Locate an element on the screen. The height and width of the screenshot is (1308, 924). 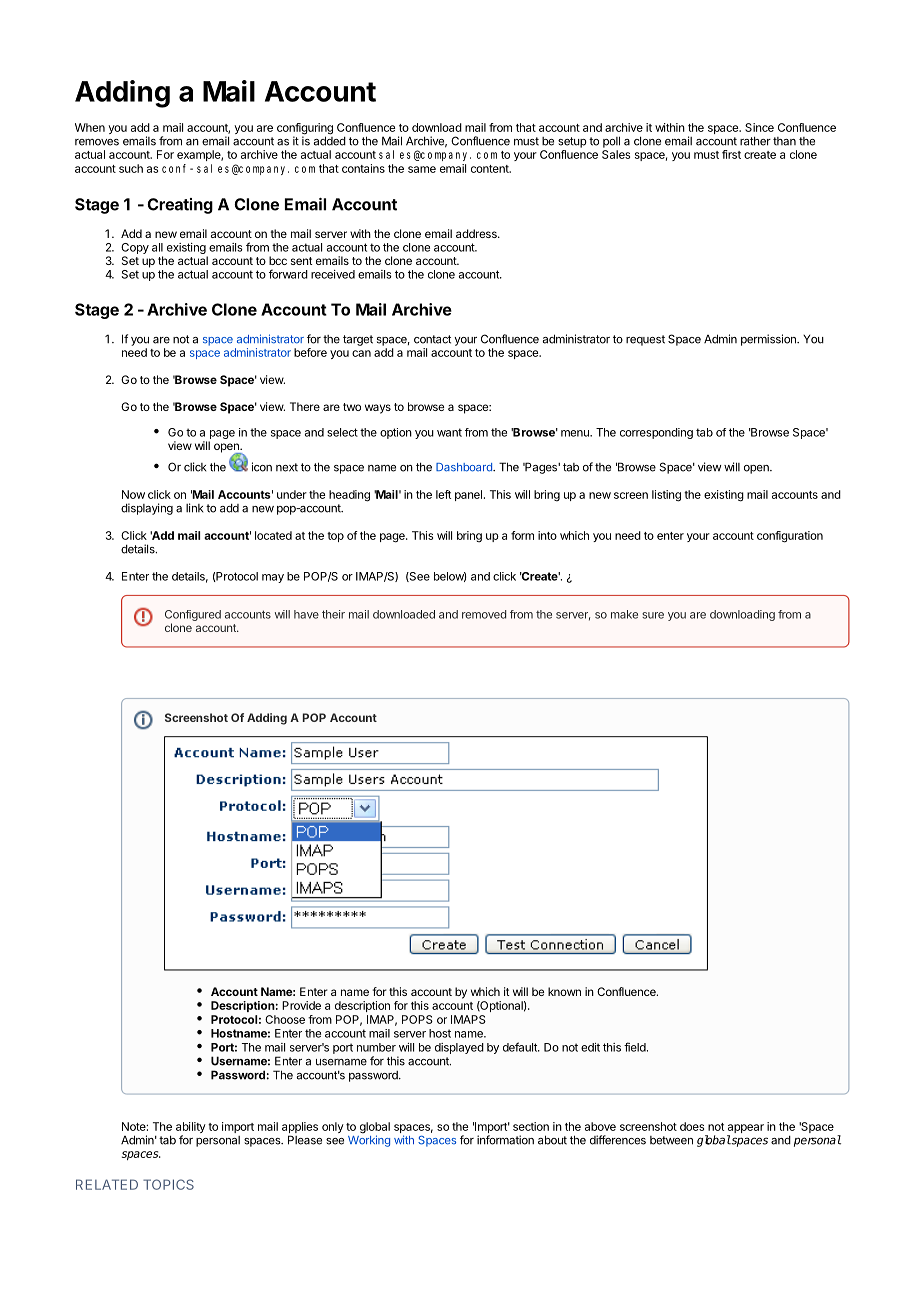
Working is located at coordinates (369, 1140).
